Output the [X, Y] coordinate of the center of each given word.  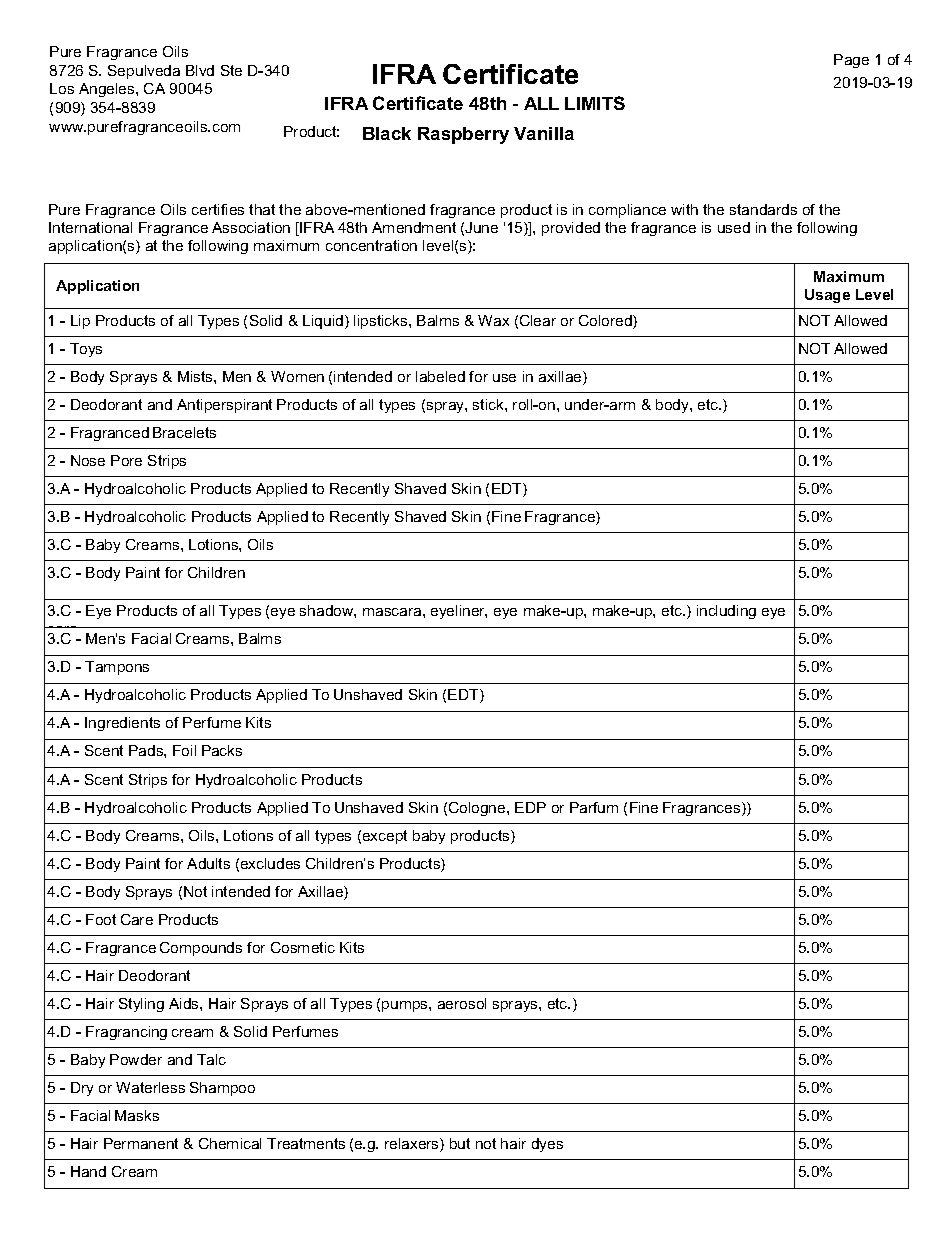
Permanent [141, 1143]
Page [851, 61]
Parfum [594, 807]
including [726, 612]
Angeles [108, 90]
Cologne [478, 809]
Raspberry [463, 135]
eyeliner [459, 612]
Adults [208, 863]
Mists [196, 376]
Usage [827, 296]
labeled [440, 376]
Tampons [117, 668]
